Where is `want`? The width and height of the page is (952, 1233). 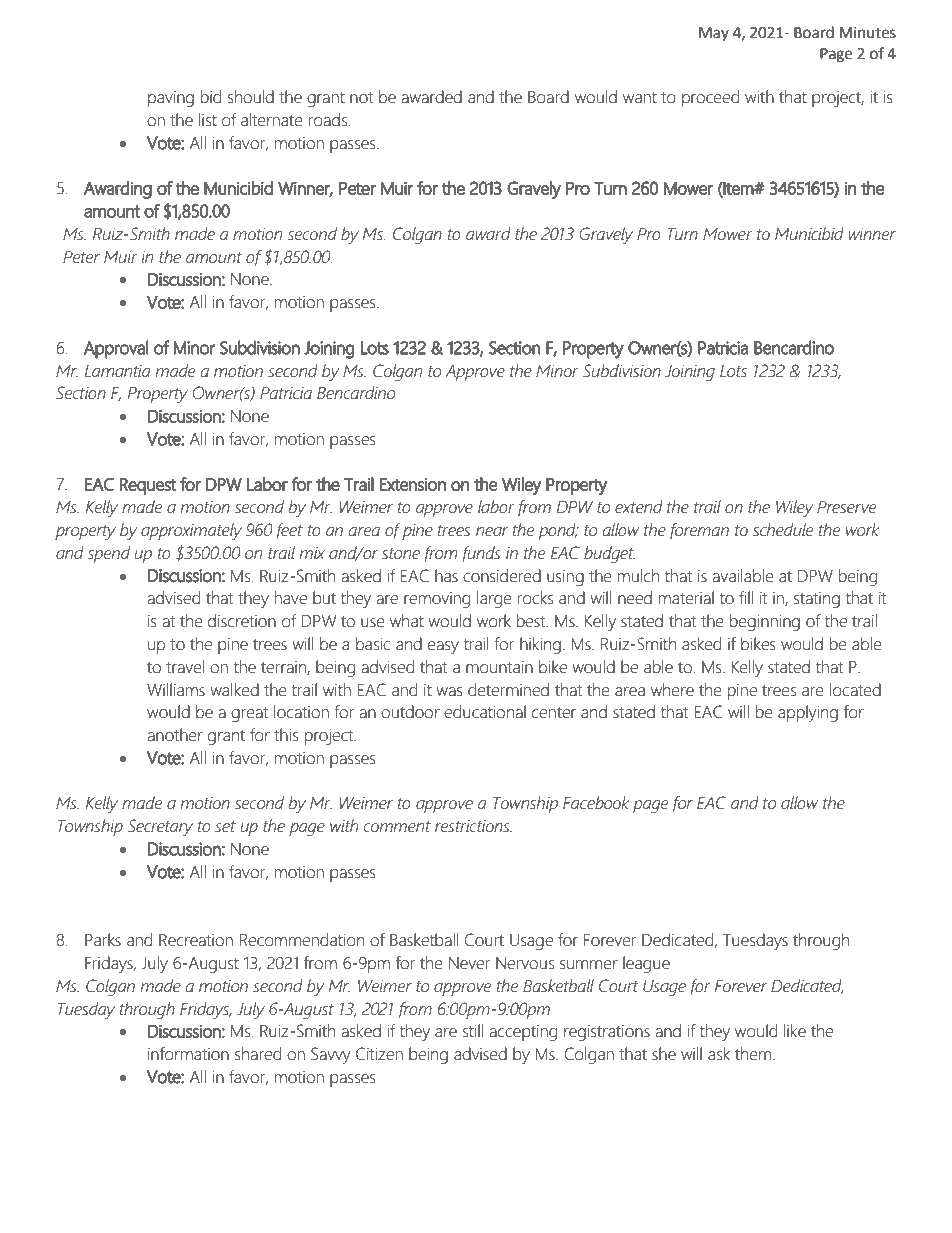 want is located at coordinates (640, 98).
